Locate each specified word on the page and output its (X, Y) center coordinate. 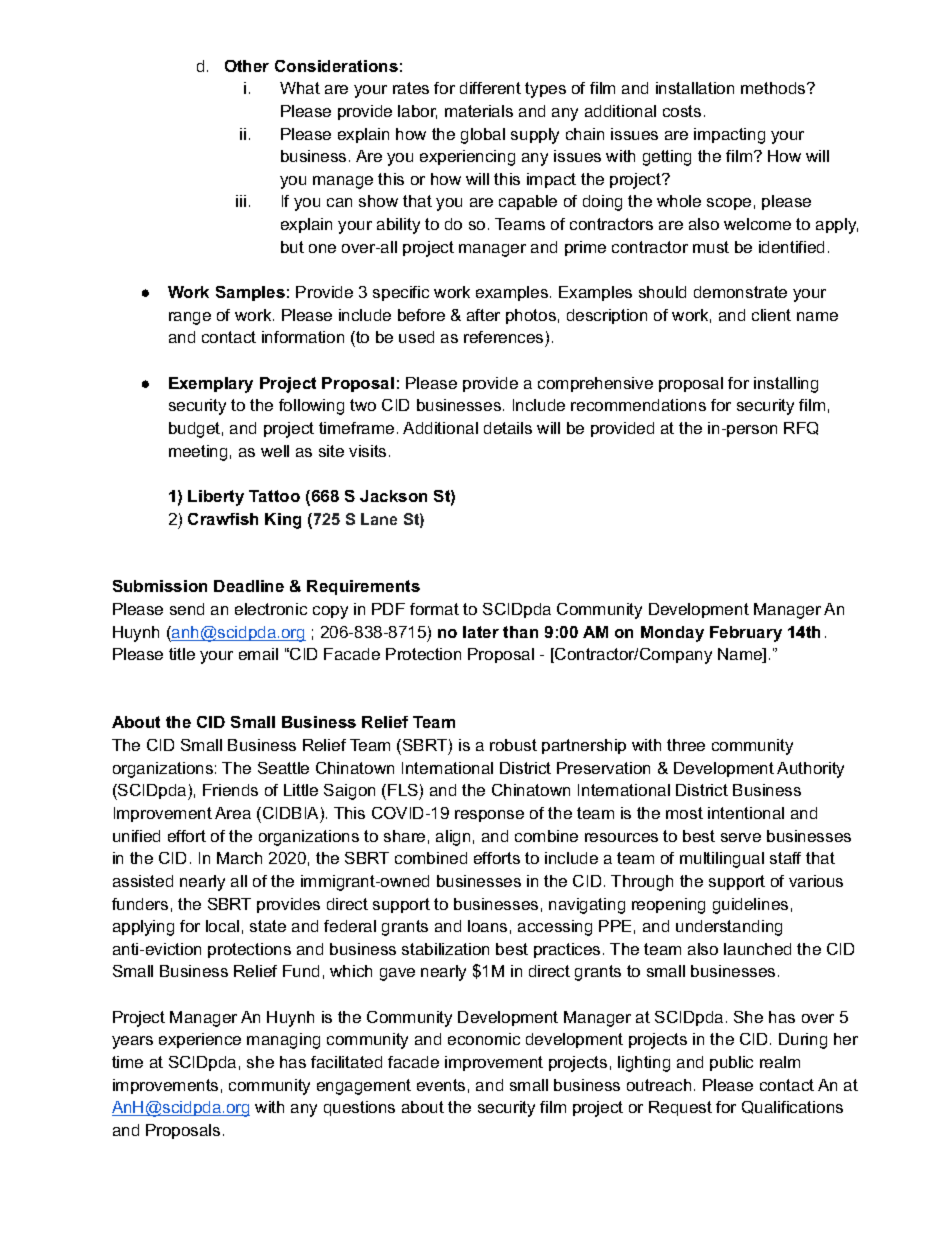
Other (247, 66)
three (686, 745)
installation (695, 88)
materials (479, 111)
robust (513, 745)
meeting (198, 453)
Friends (230, 790)
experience (200, 1040)
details (508, 428)
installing (786, 385)
